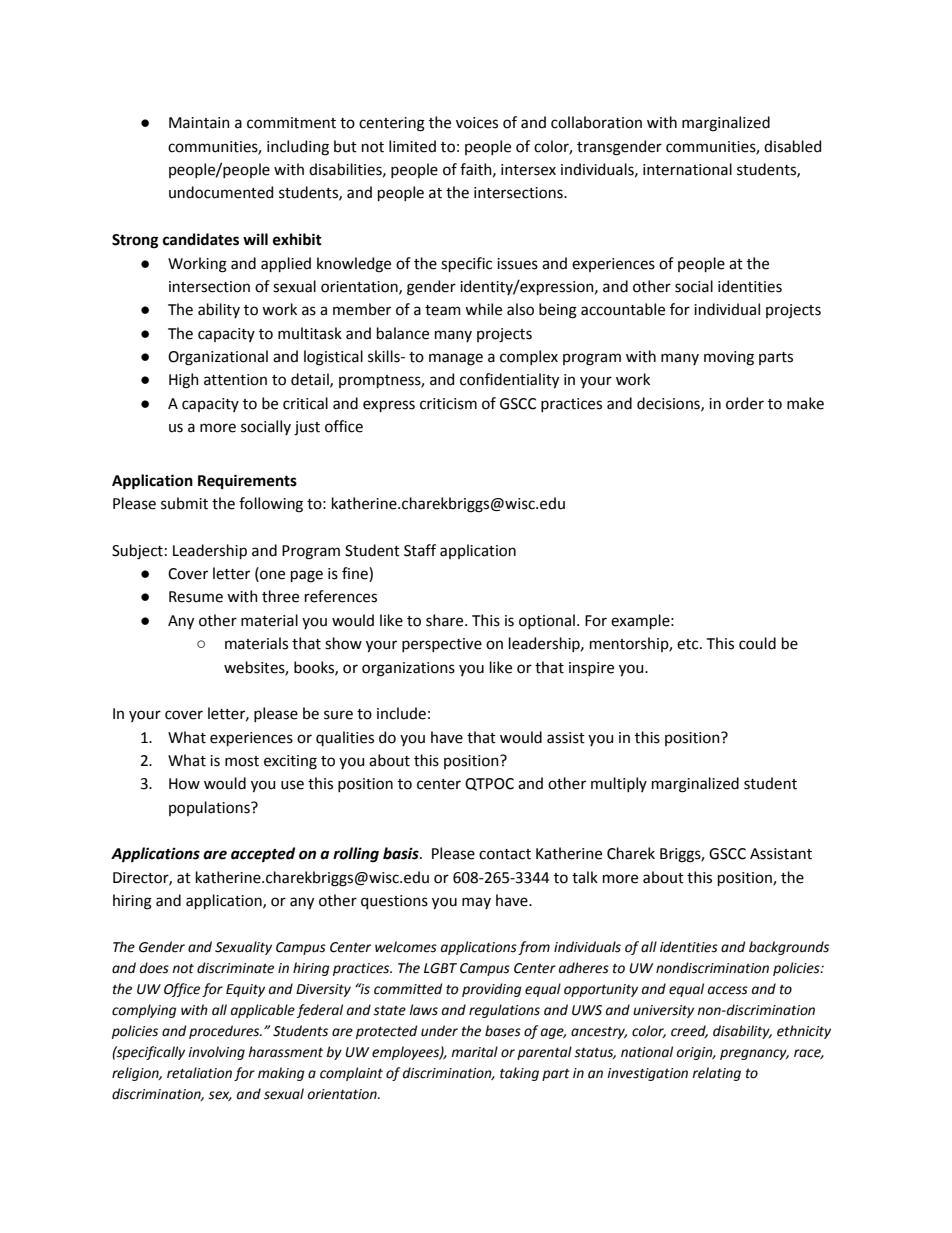  I want to click on voices, so click(477, 123).
